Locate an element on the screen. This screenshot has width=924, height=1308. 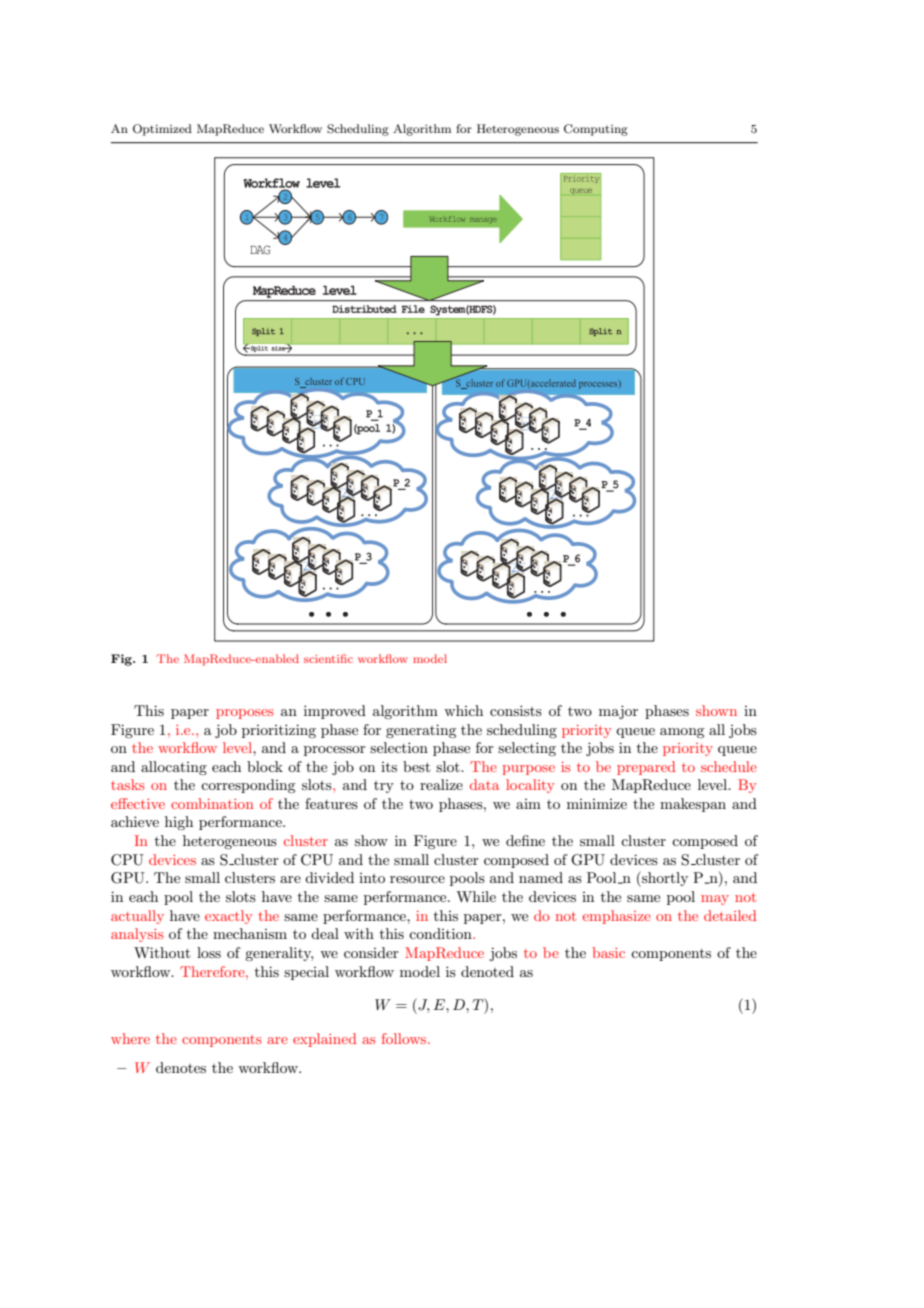
major is located at coordinates (618, 712).
